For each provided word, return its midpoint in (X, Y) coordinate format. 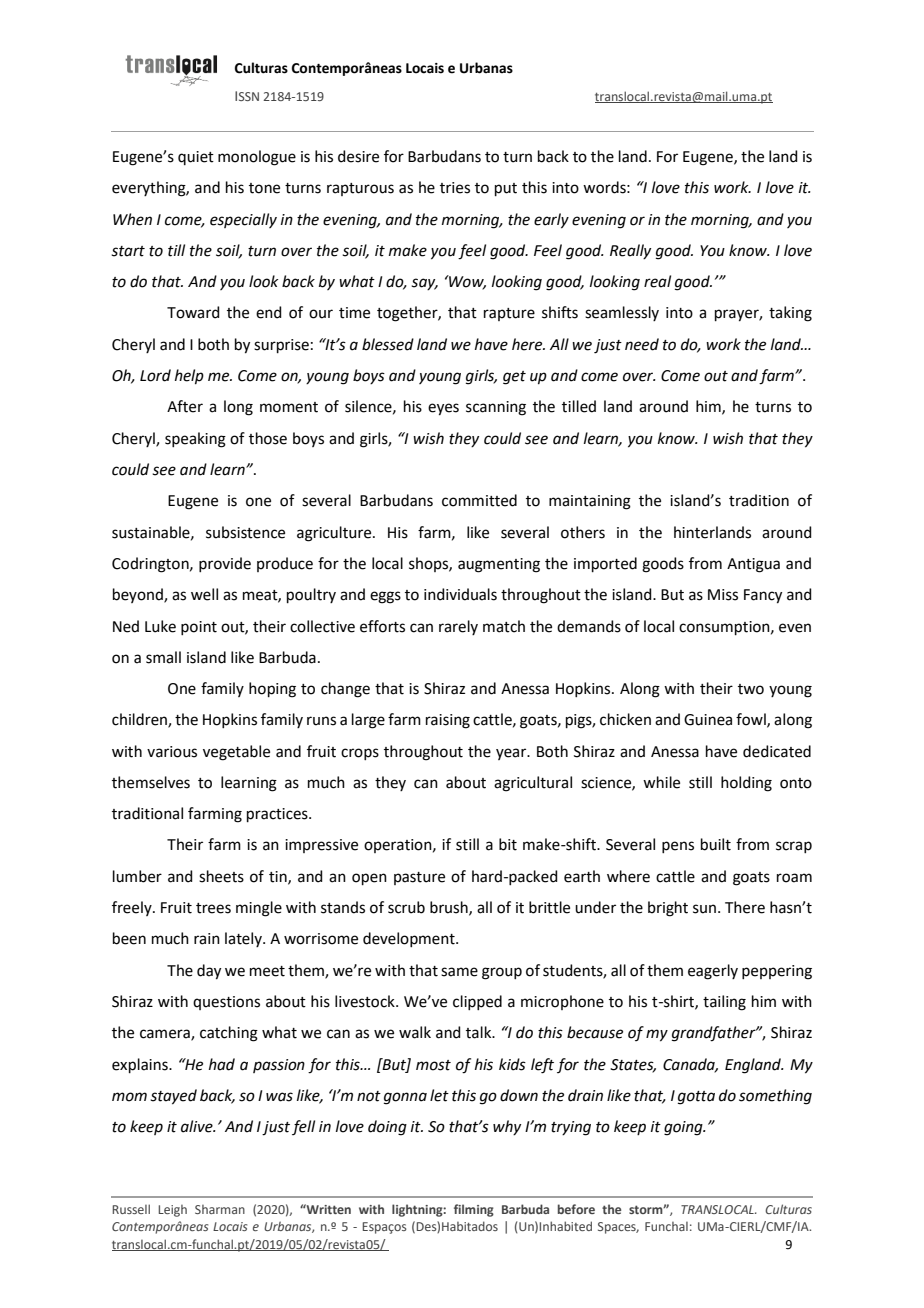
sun (704, 909)
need (642, 344)
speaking (195, 440)
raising (448, 721)
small (163, 657)
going (684, 1128)
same (459, 972)
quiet (196, 158)
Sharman (220, 1209)
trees (213, 908)
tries (455, 188)
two (751, 689)
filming (474, 1210)
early (551, 221)
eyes (443, 409)
